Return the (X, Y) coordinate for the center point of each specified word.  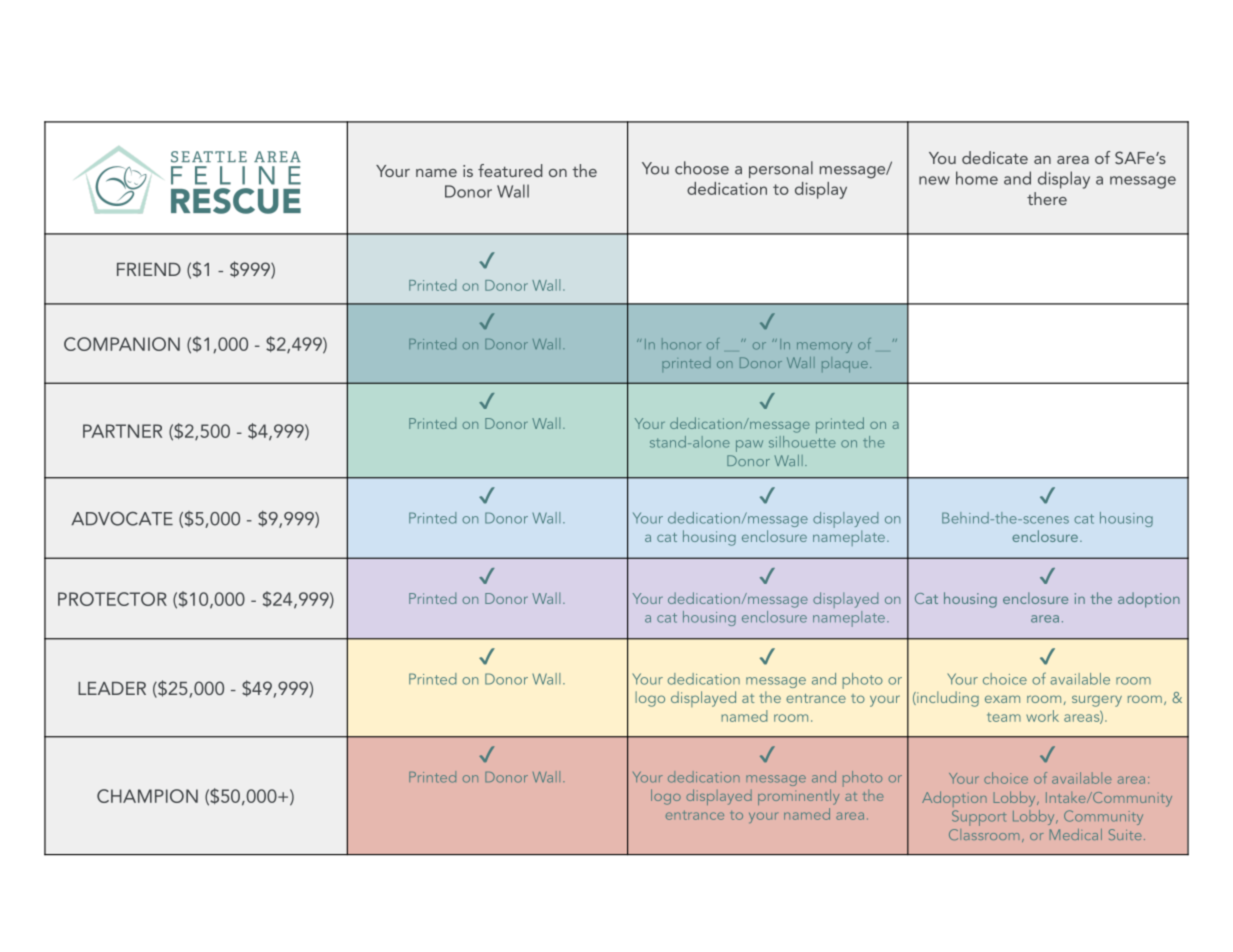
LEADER (112, 688)
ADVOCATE (122, 518)
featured (510, 170)
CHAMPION (147, 796)
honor (681, 344)
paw (749, 446)
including (947, 699)
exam (1002, 699)
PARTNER (122, 431)
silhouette (802, 442)
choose (702, 168)
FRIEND (149, 269)
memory (824, 347)
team (1004, 717)
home (977, 178)
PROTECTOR (112, 599)
